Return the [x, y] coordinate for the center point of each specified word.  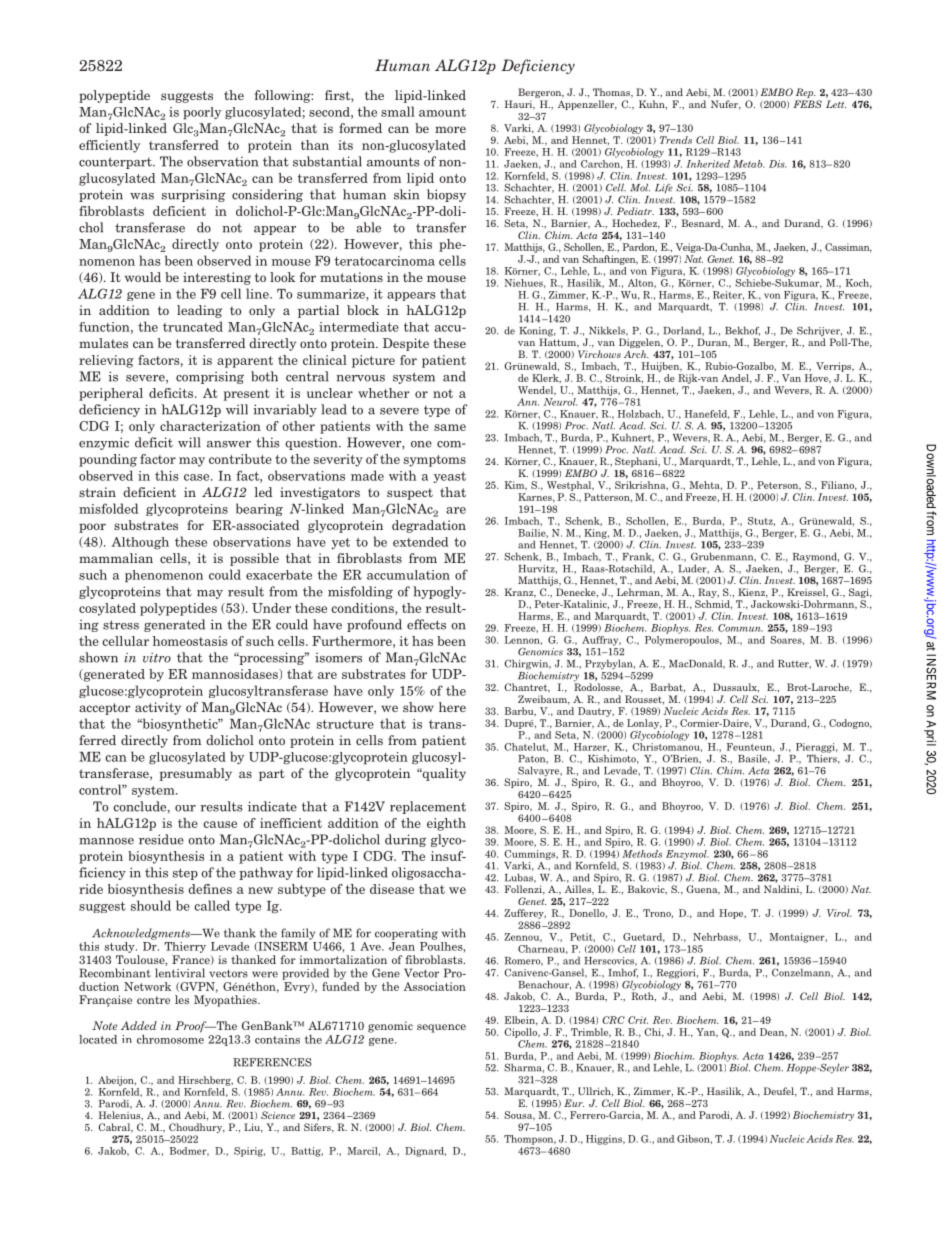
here [452, 707]
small [398, 111]
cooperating [406, 934]
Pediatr [635, 211]
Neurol [560, 402]
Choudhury [197, 1128]
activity [158, 708]
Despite [406, 344]
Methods [642, 854]
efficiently [109, 146]
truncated [193, 326]
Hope [732, 914]
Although [140, 543]
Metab [748, 164]
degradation [429, 526]
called [212, 905]
